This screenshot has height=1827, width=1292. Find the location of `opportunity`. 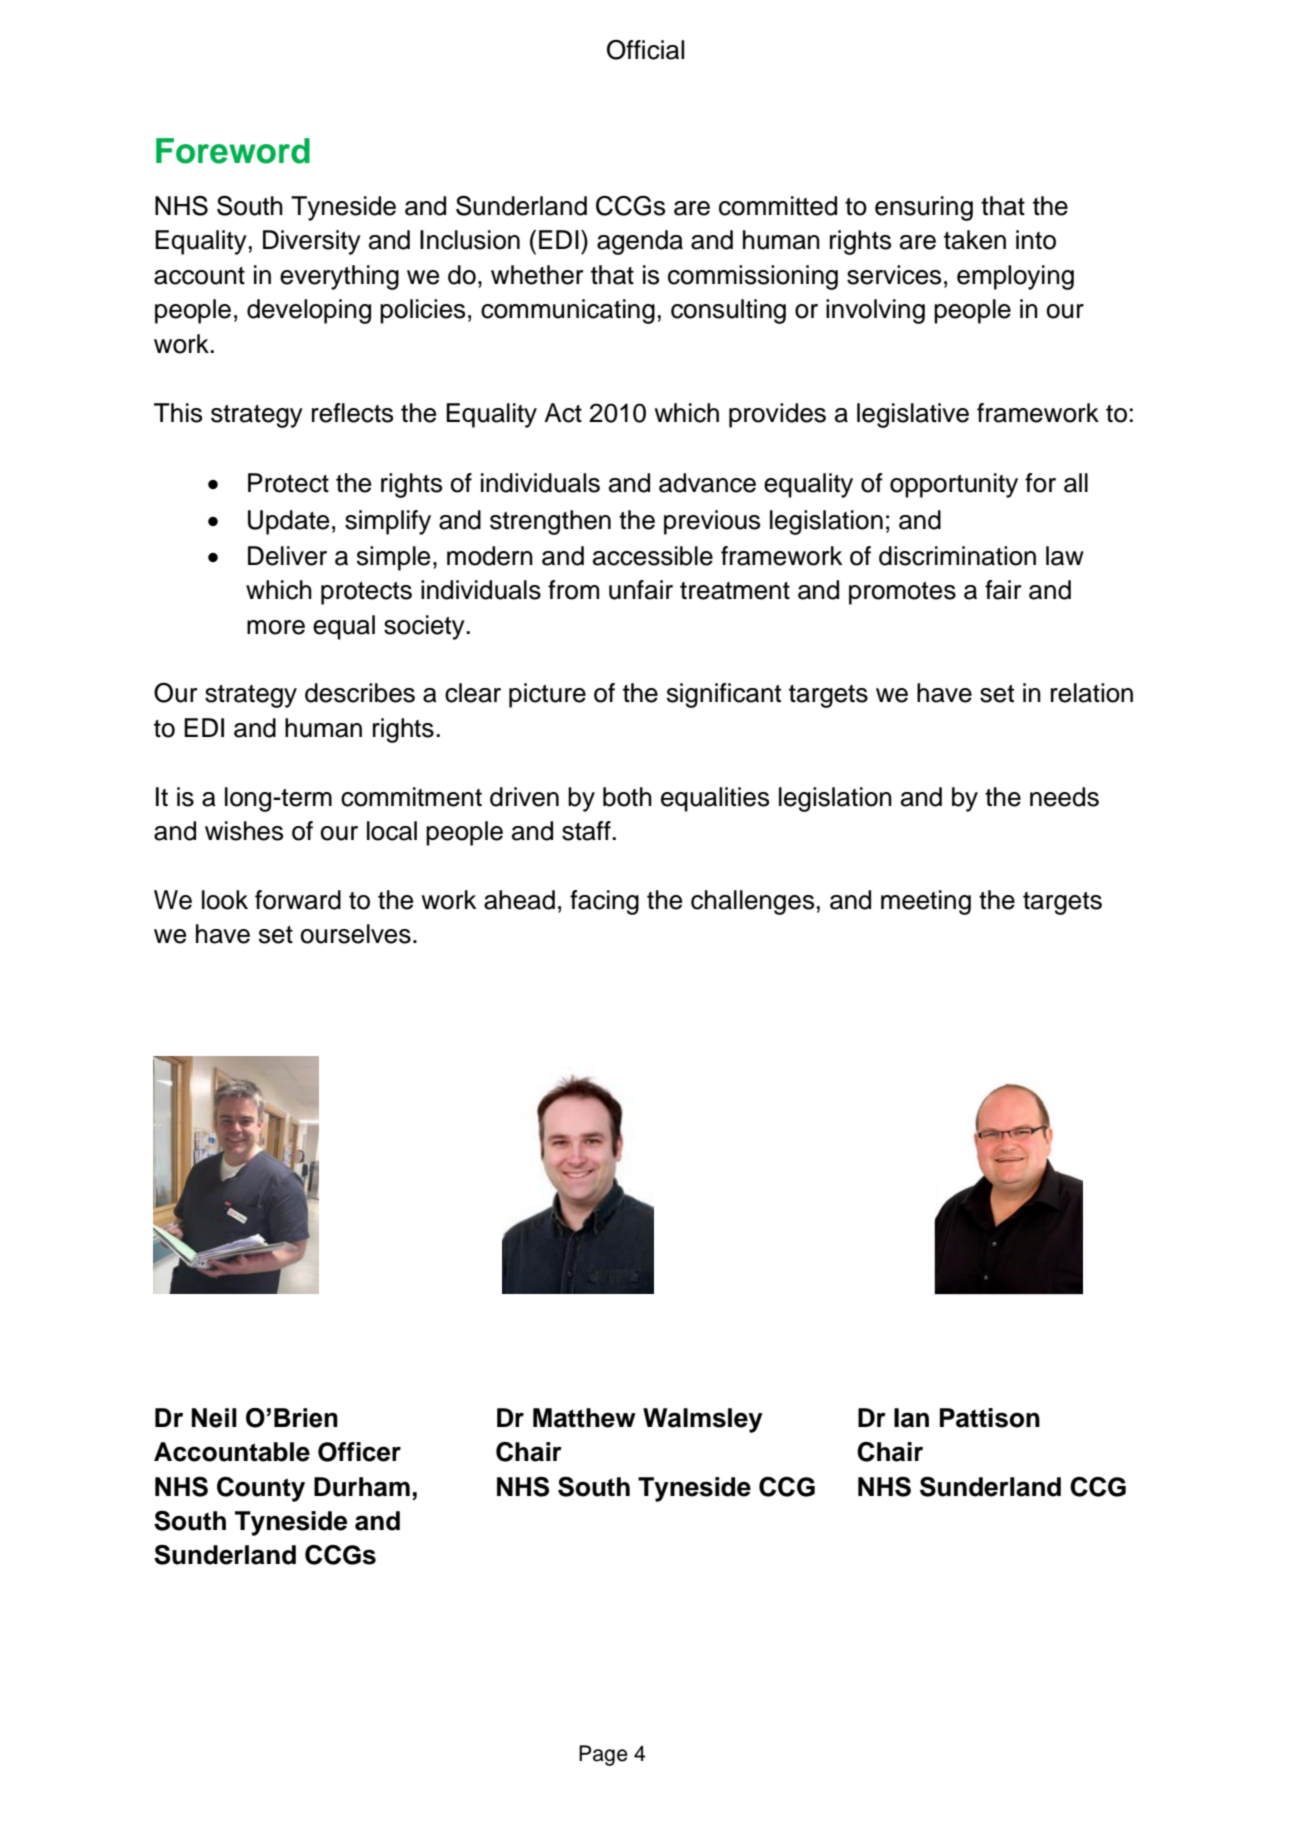

opportunity is located at coordinates (954, 485).
